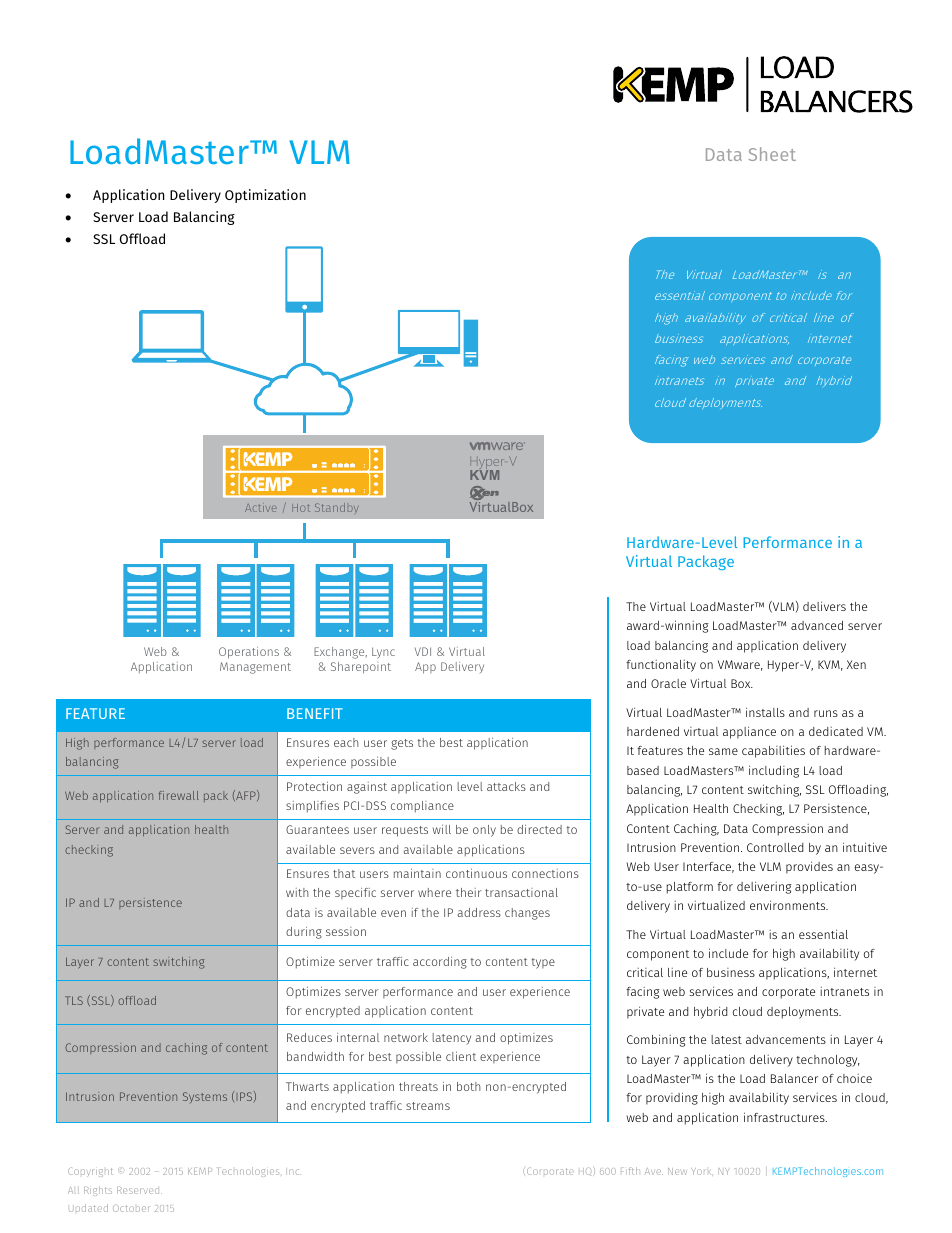 The image size is (952, 1233). What do you see at coordinates (824, 606) in the document?
I see `delivers` at bounding box center [824, 606].
